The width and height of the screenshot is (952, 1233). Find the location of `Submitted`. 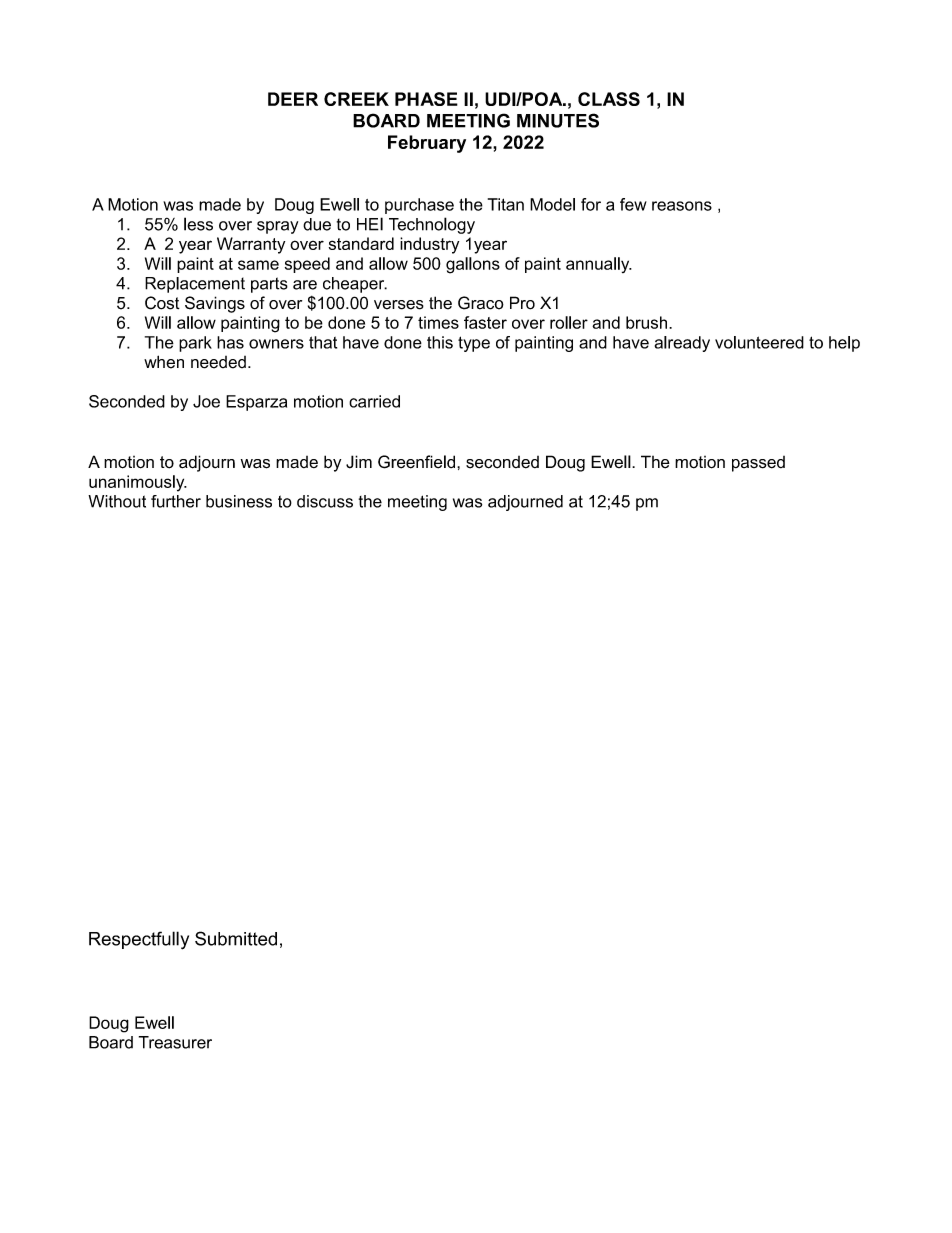

Submitted is located at coordinates (236, 938).
